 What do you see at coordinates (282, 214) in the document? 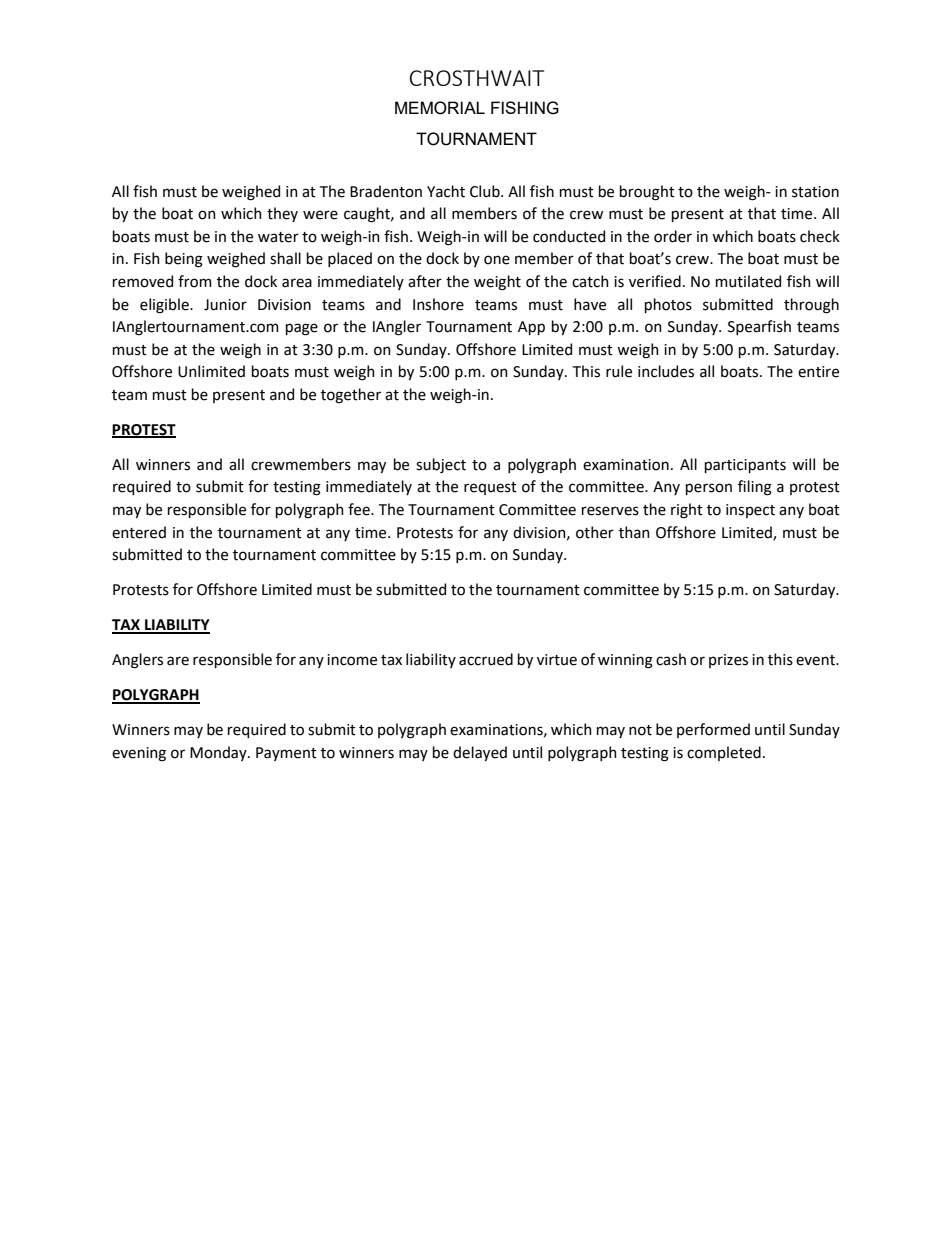
I see `they` at bounding box center [282, 214].
